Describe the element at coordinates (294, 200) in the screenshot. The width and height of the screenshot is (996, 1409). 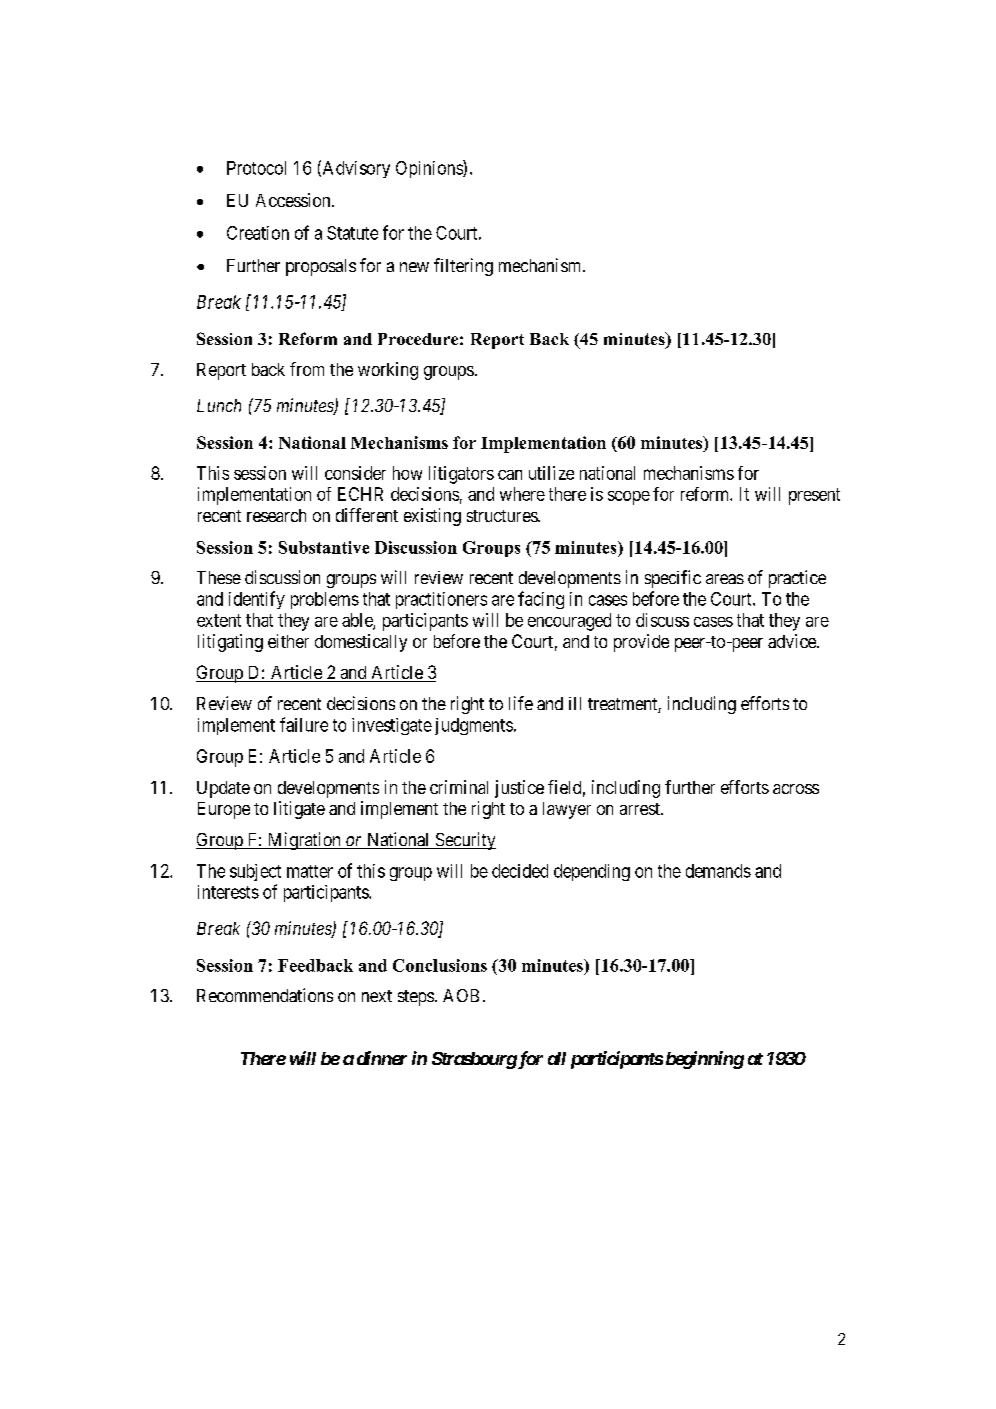
I see `Accession` at that location.
